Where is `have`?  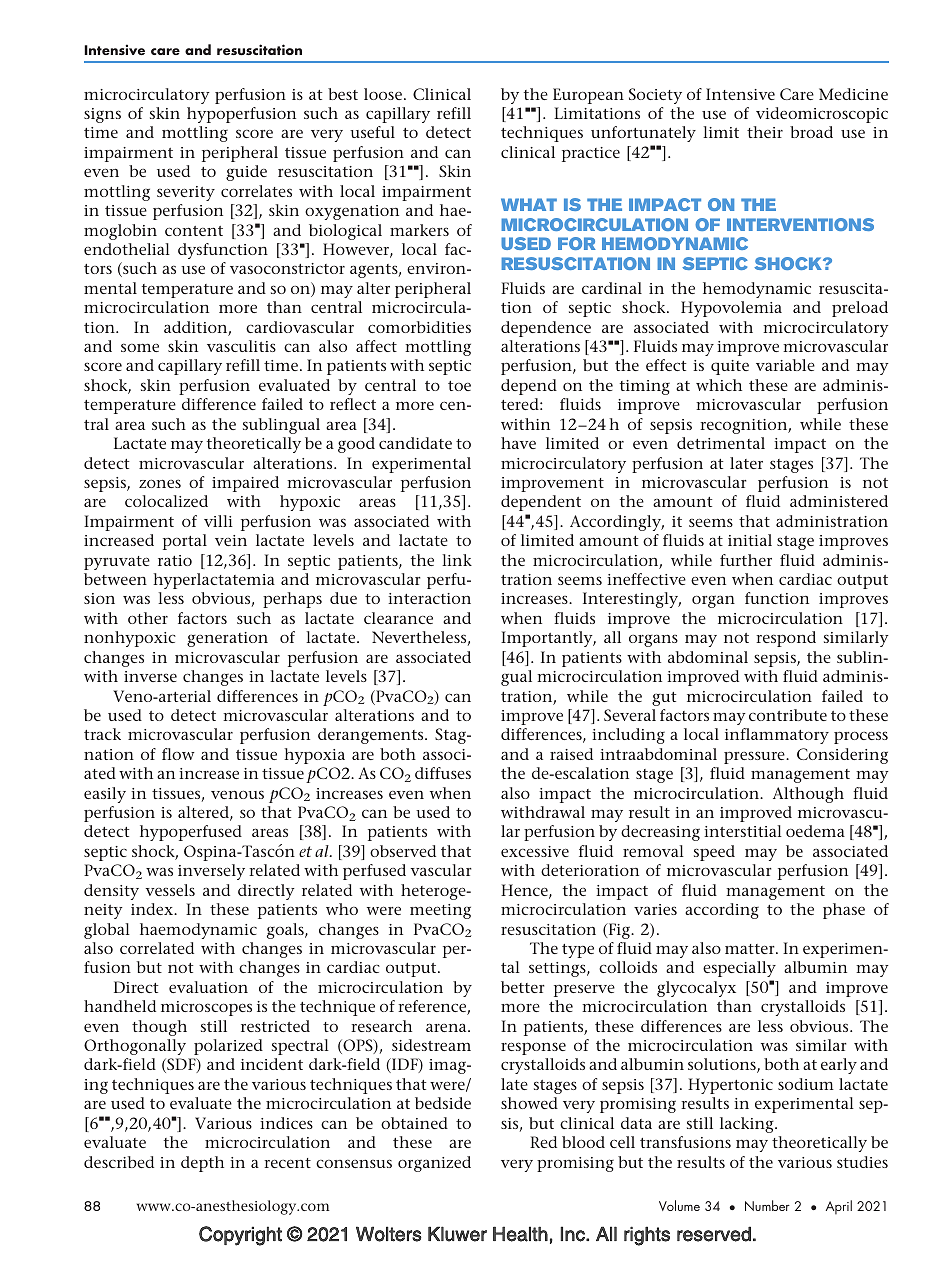
have is located at coordinates (518, 443).
